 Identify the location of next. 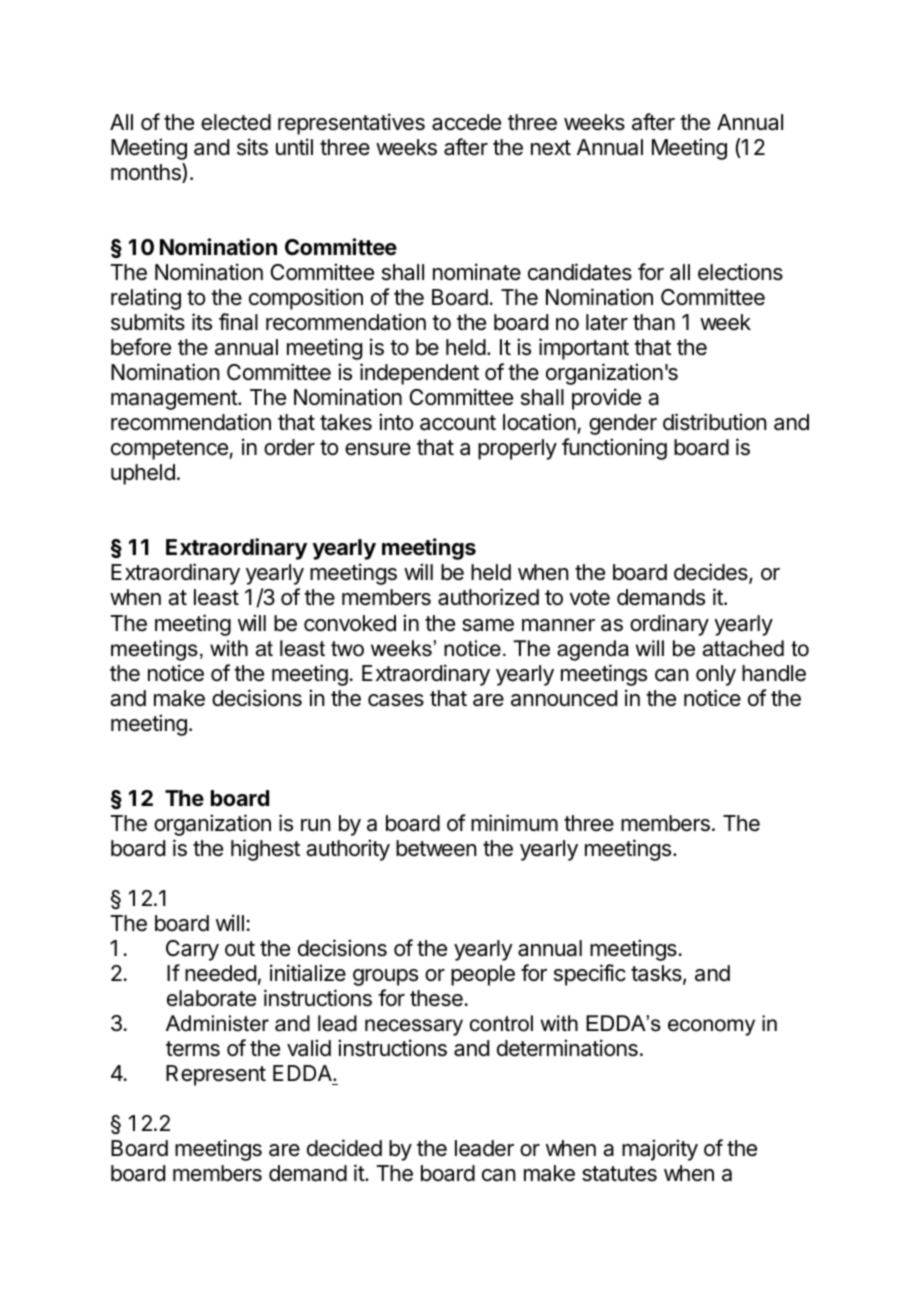
(551, 148).
